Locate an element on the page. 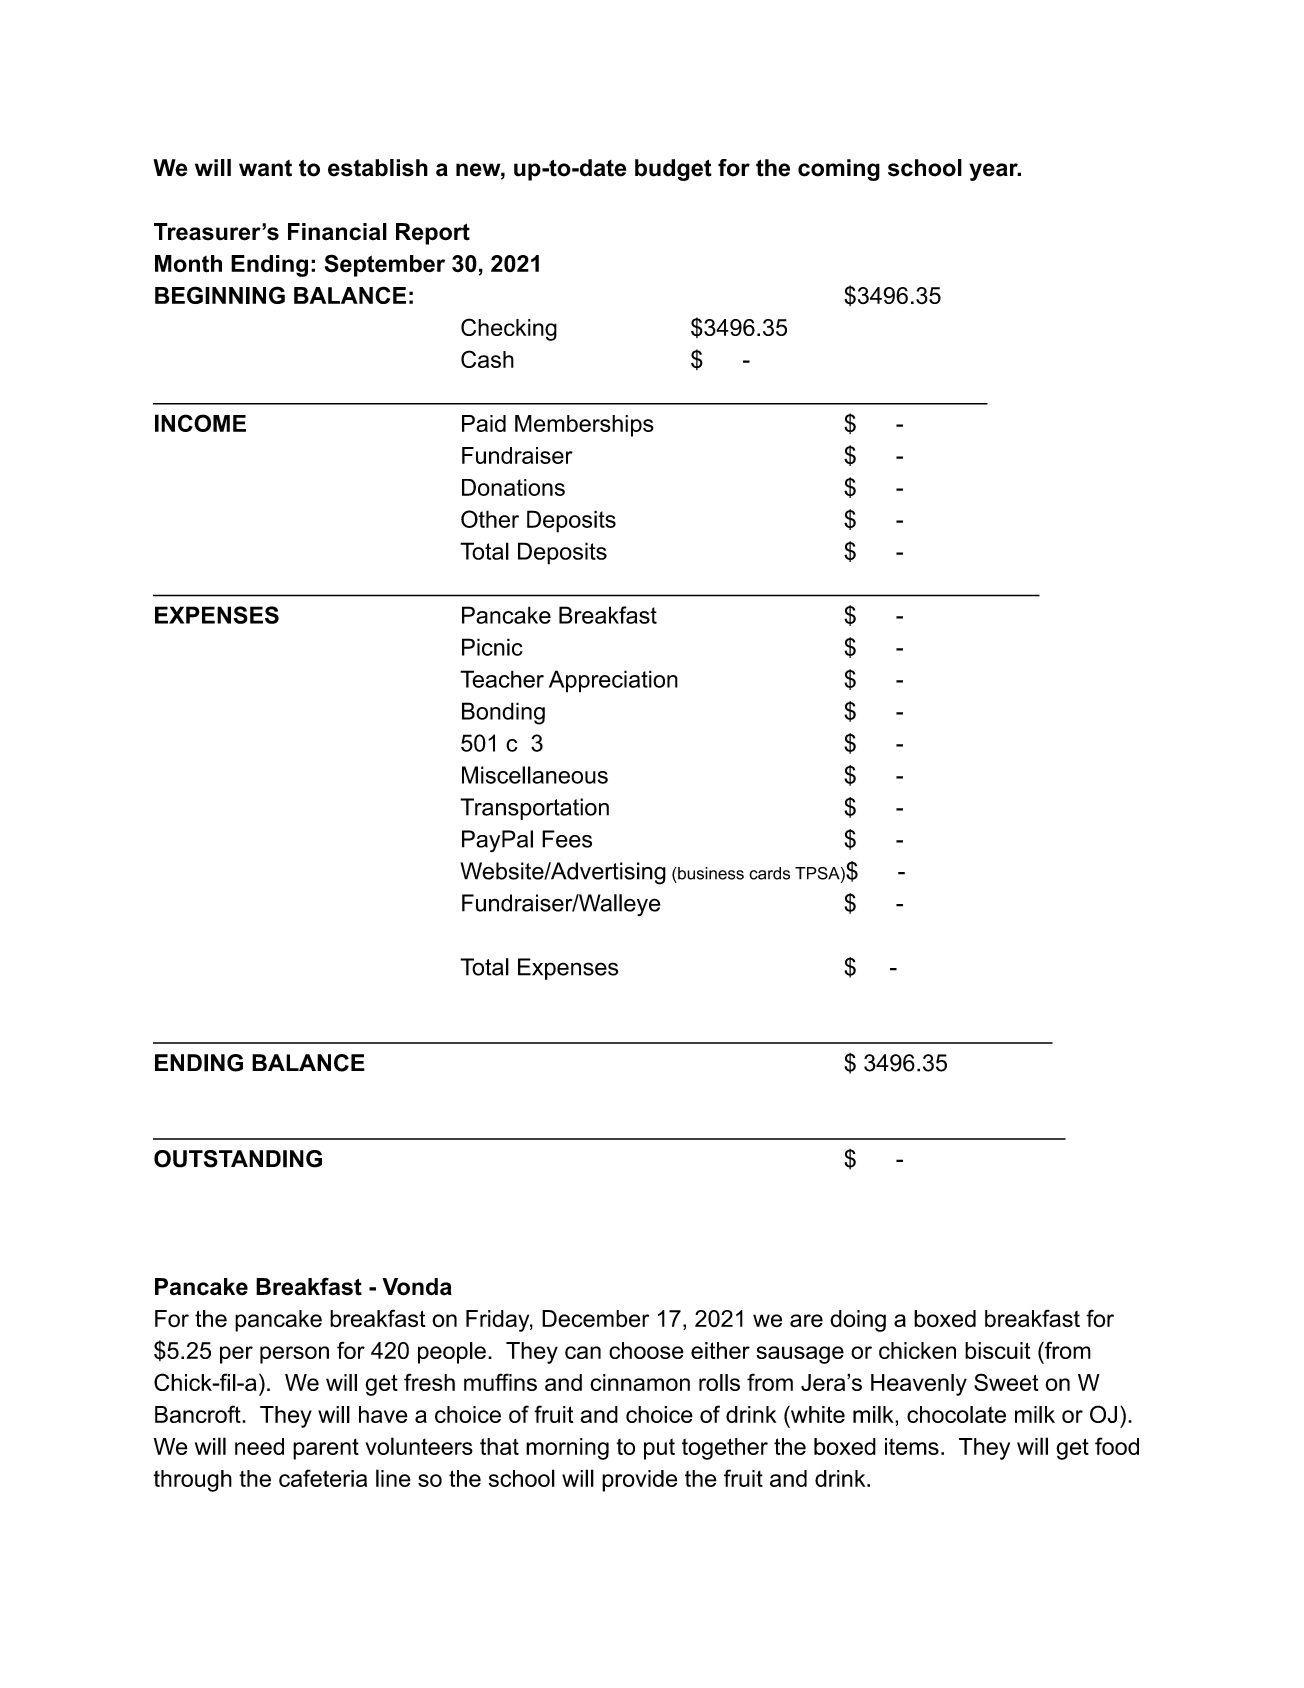 The height and width of the document is (1688, 1304). Financial is located at coordinates (337, 232).
